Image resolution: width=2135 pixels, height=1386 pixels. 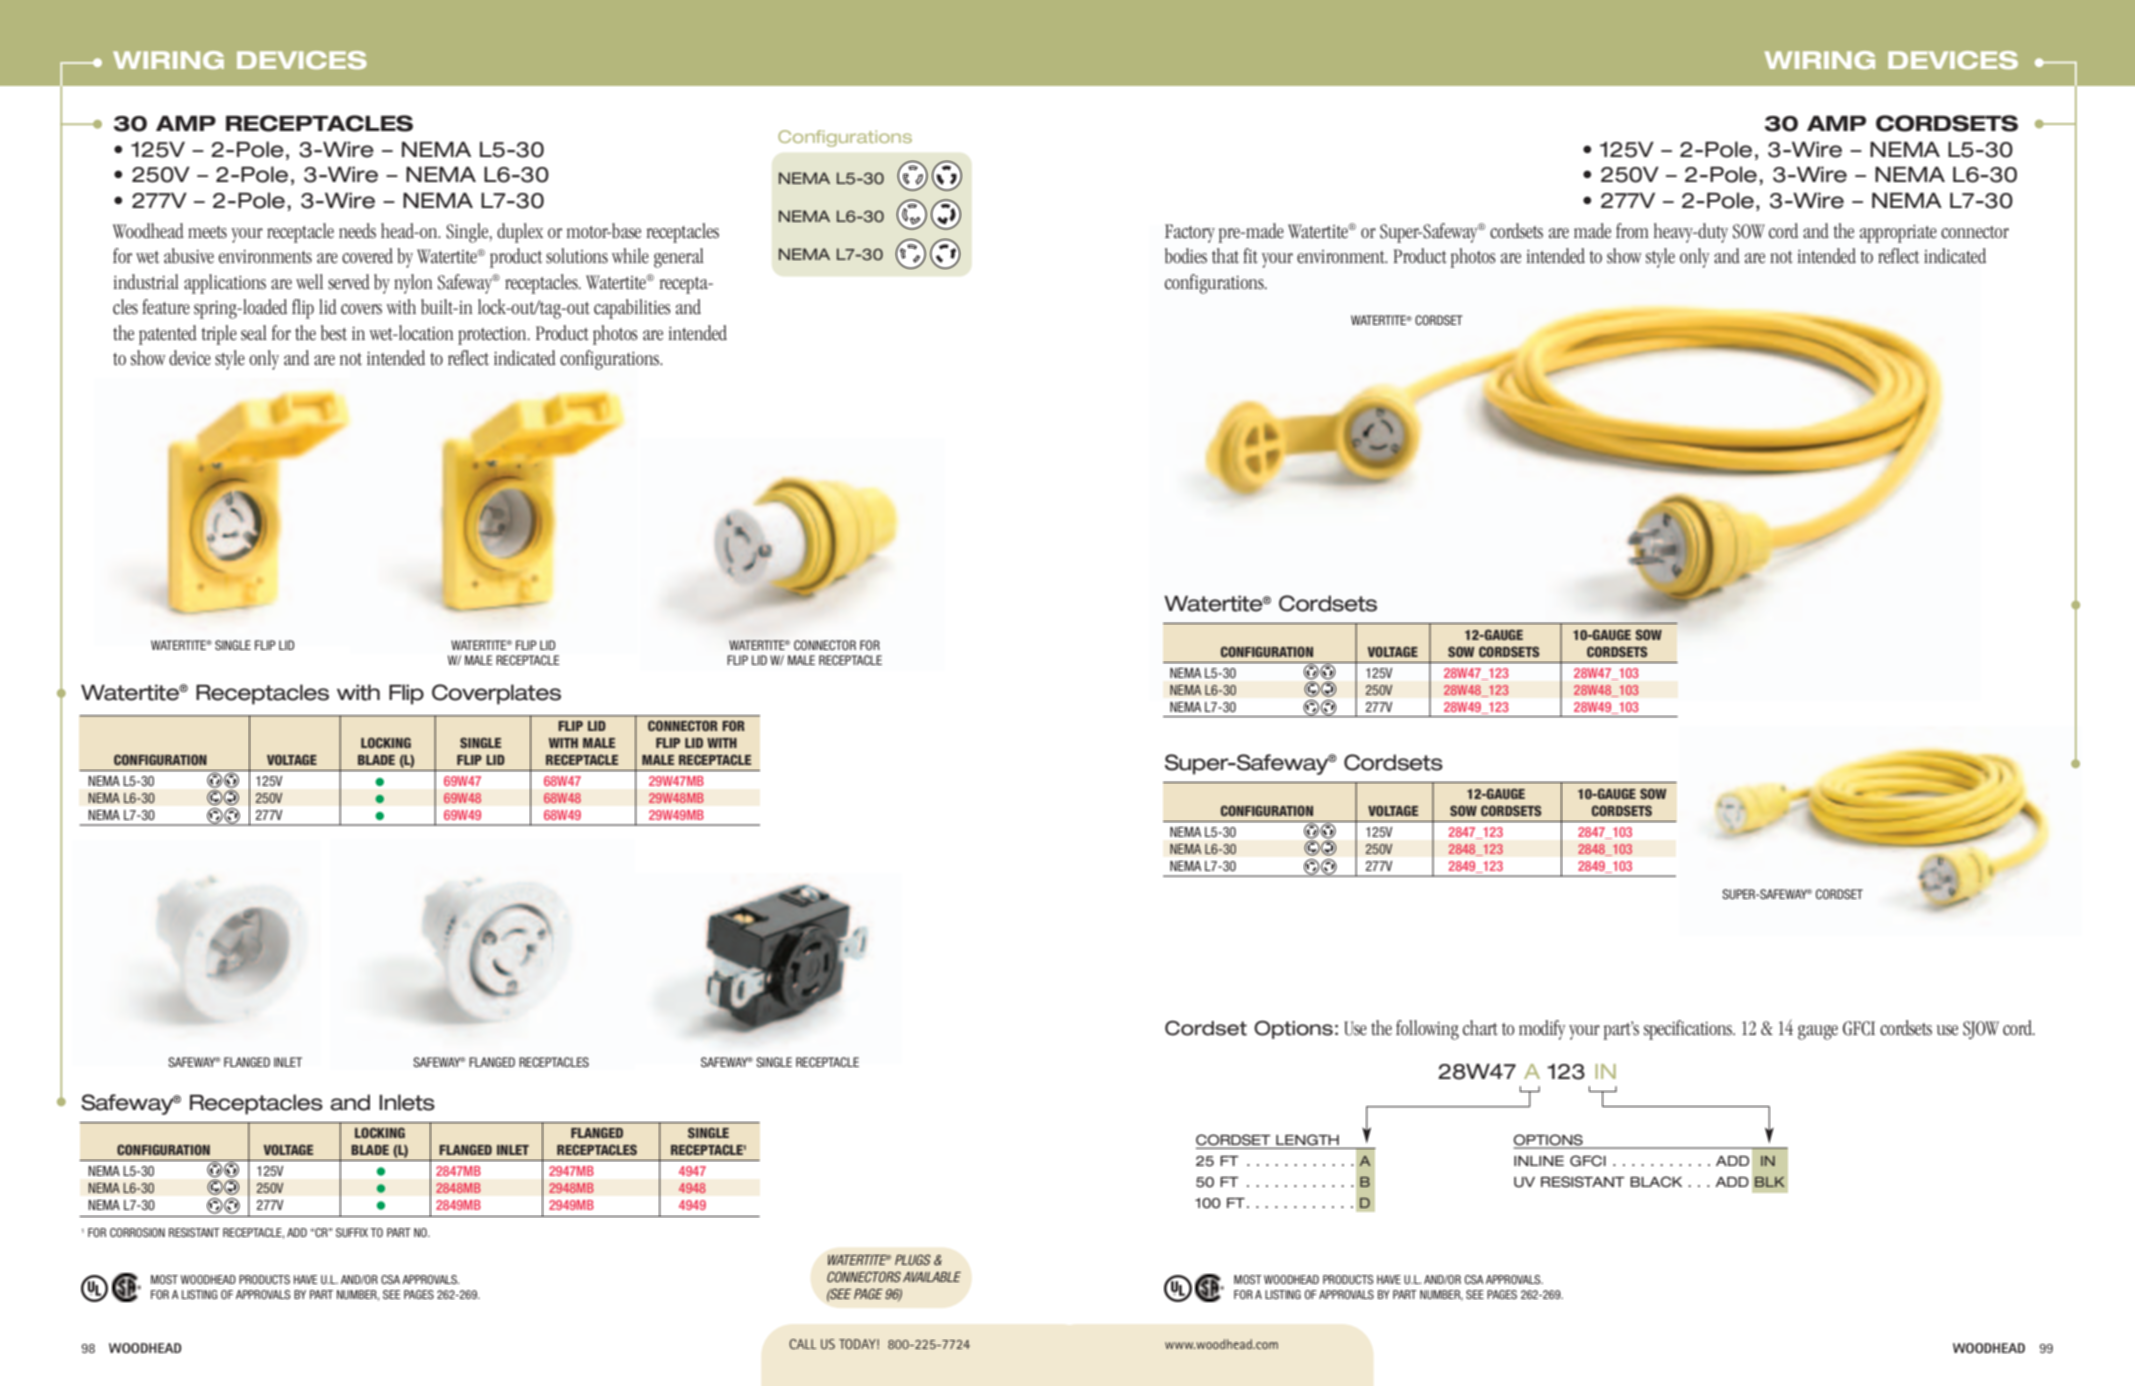 I want to click on AVAILABLE, so click(x=932, y=1277).
